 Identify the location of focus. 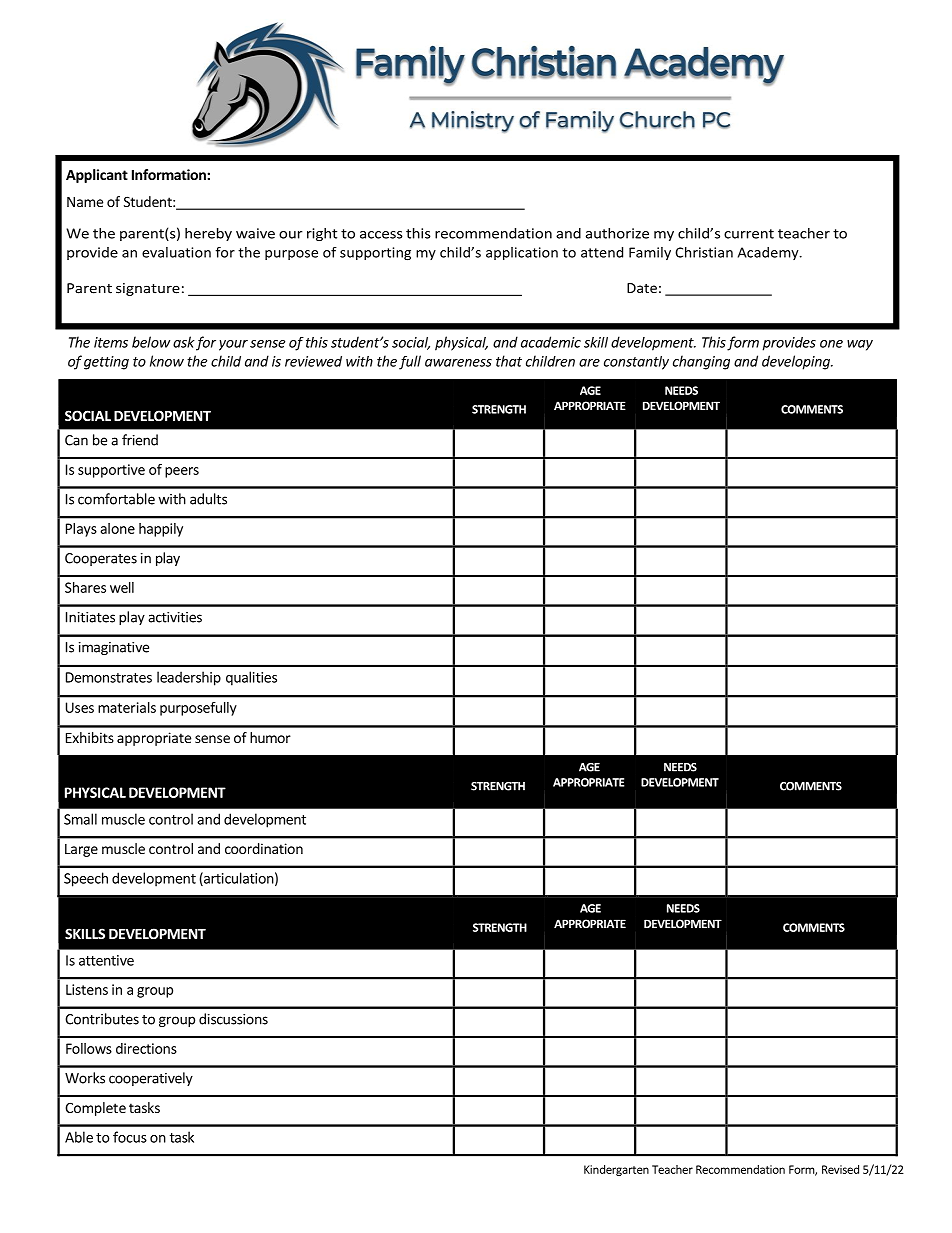
(130, 1137).
